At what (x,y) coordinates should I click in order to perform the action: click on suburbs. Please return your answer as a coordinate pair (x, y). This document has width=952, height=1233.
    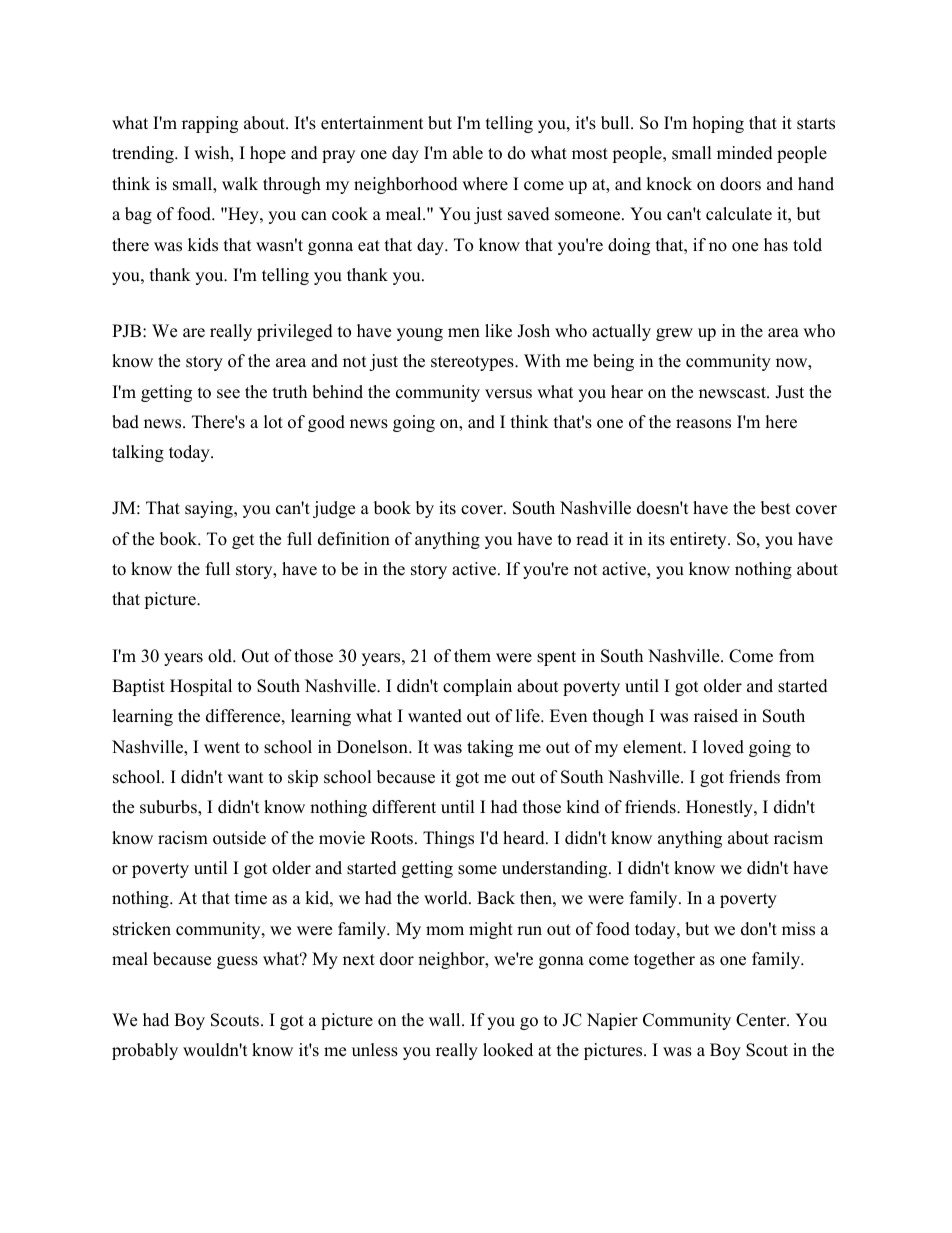
    Looking at the image, I should click on (169, 808).
